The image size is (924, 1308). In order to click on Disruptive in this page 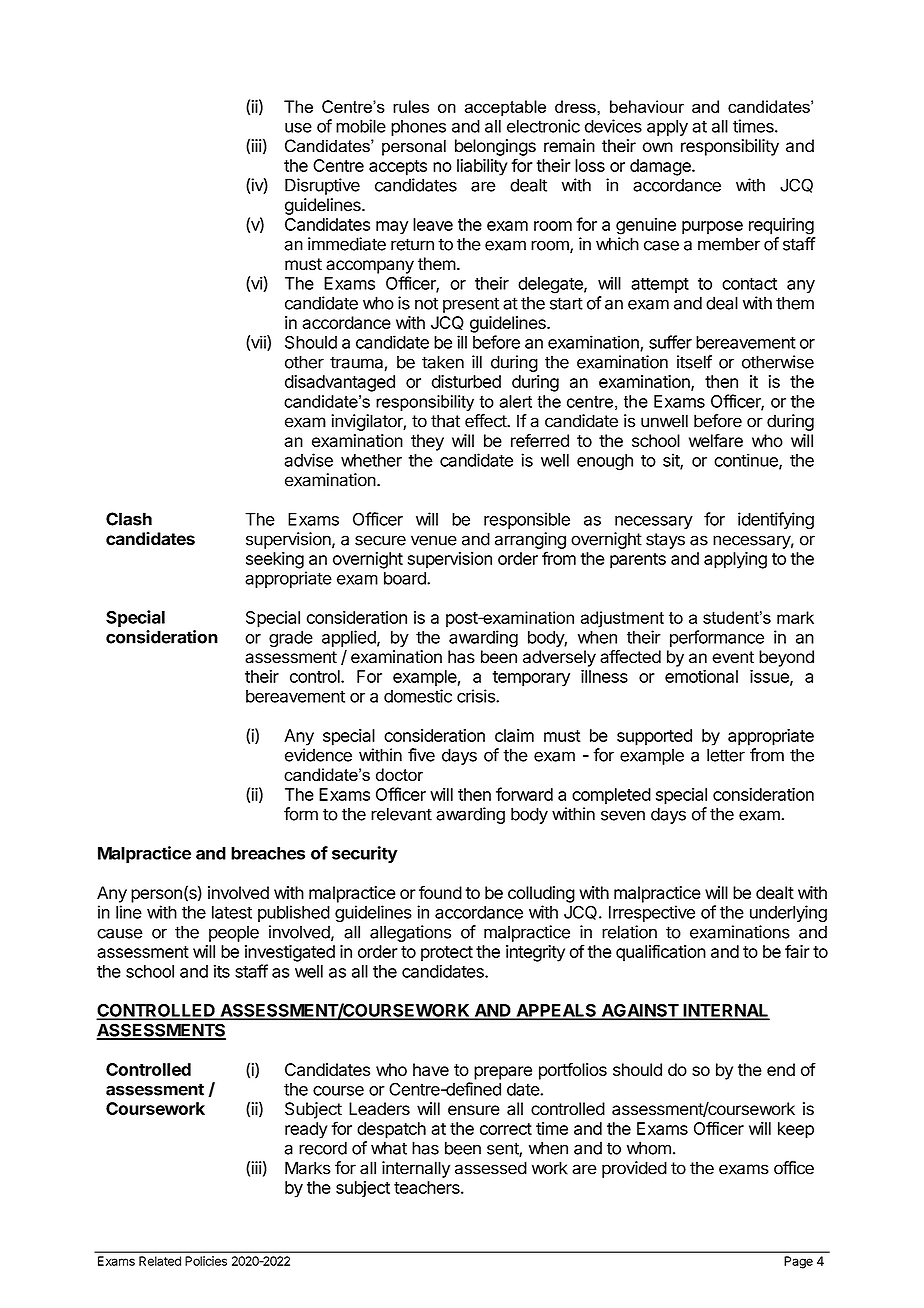, I will do `click(322, 186)`.
